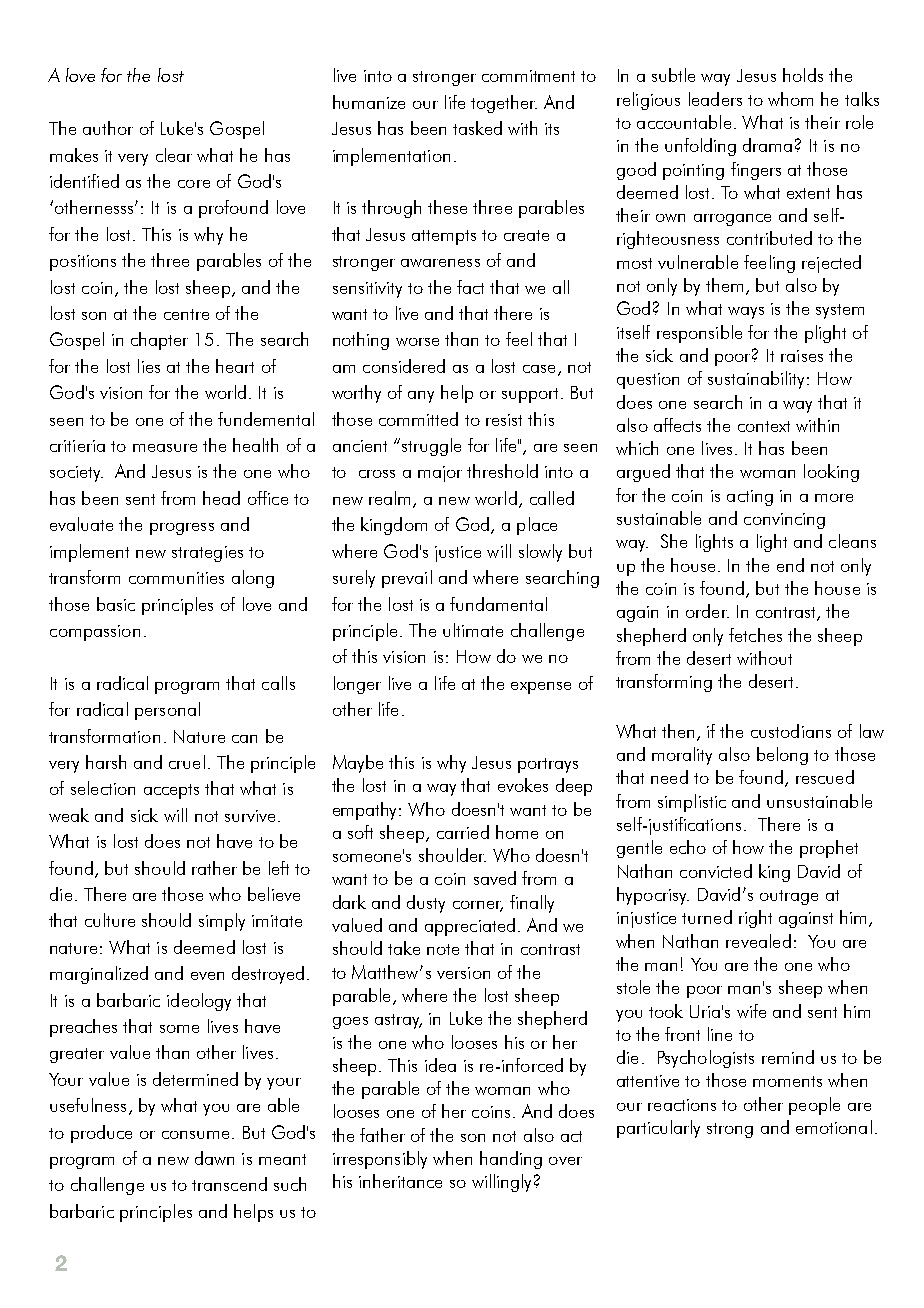 This image has width=924, height=1308. What do you see at coordinates (790, 99) in the image?
I see `whom` at bounding box center [790, 99].
